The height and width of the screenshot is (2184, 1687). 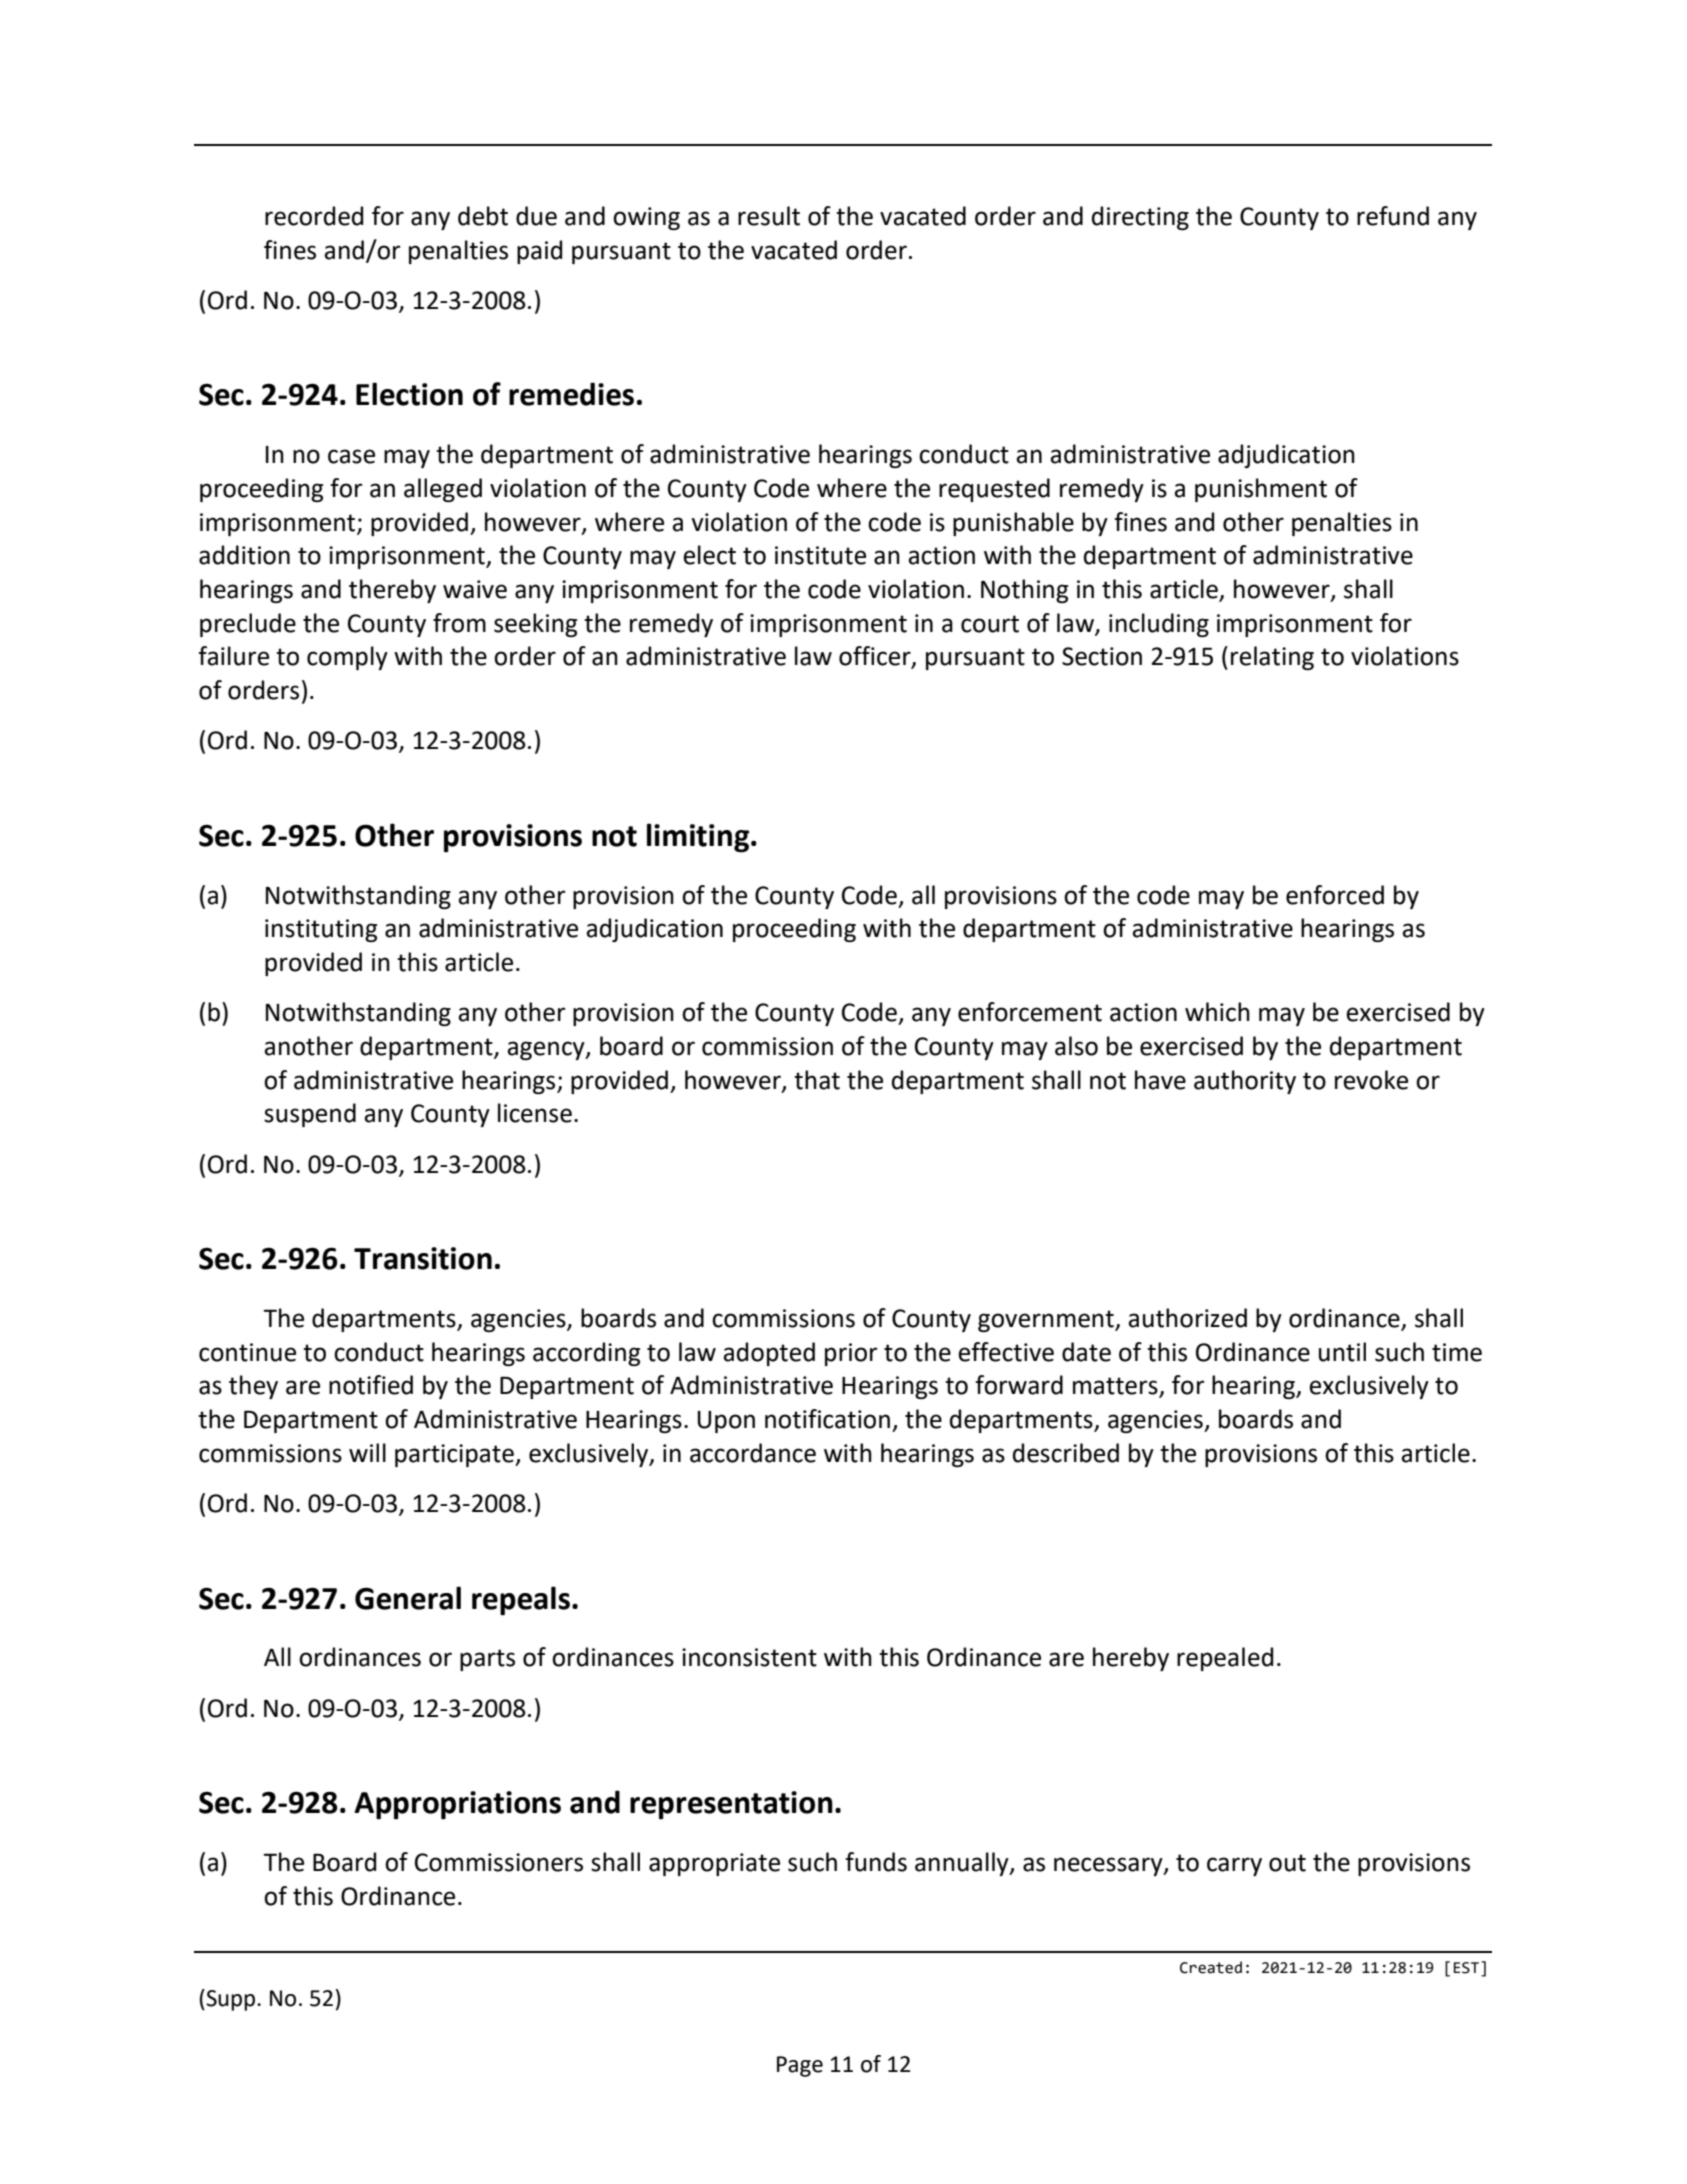 I want to click on instituting, so click(x=321, y=930).
